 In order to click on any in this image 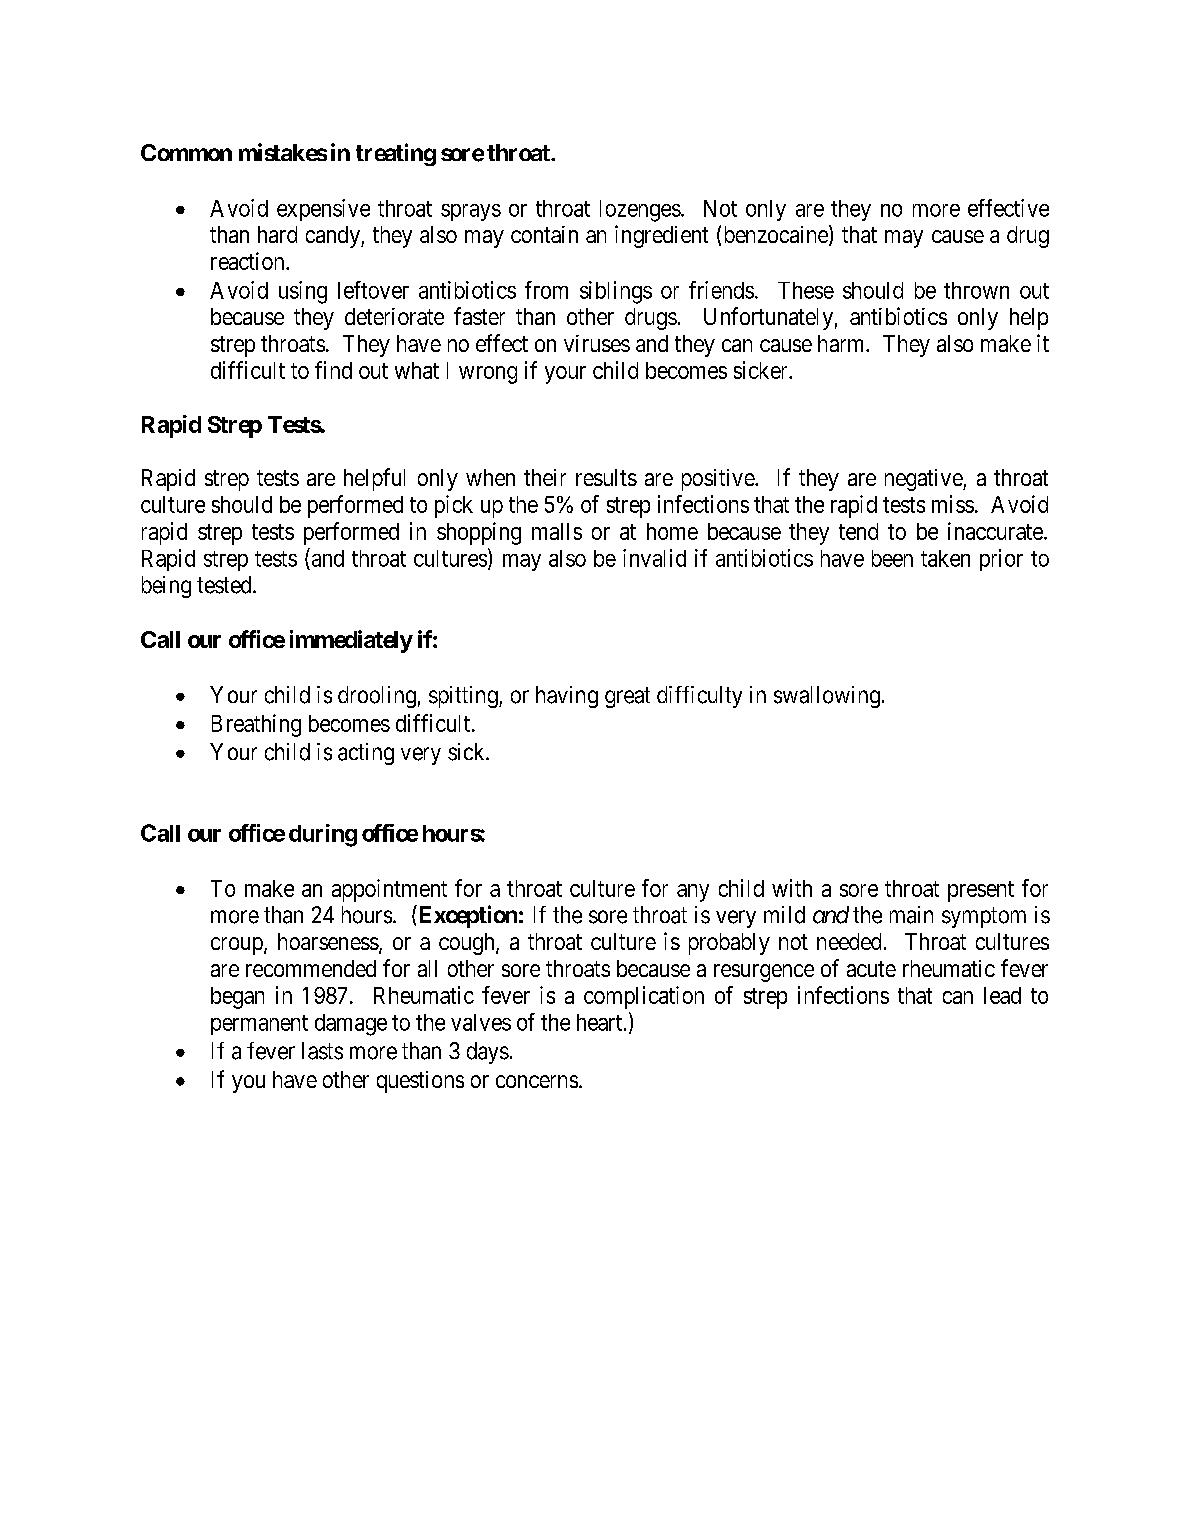, I will do `click(693, 893)`.
